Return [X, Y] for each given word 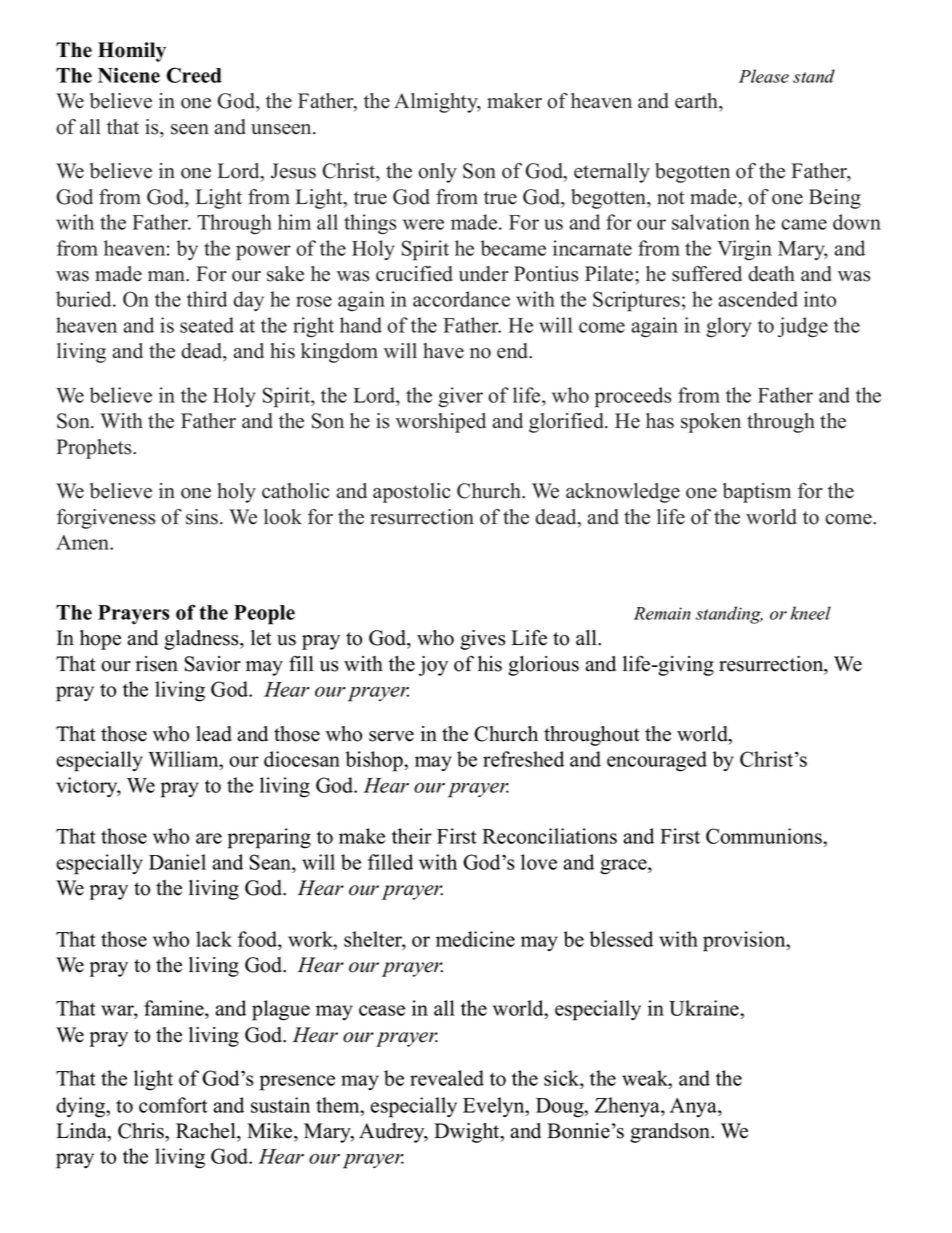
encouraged [657, 761]
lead [214, 734]
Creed [194, 75]
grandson [671, 1133]
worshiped [441, 423]
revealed [447, 1078]
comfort [173, 1105]
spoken [711, 423]
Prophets [95, 449]
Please [764, 76]
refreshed [523, 759]
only [437, 173]
